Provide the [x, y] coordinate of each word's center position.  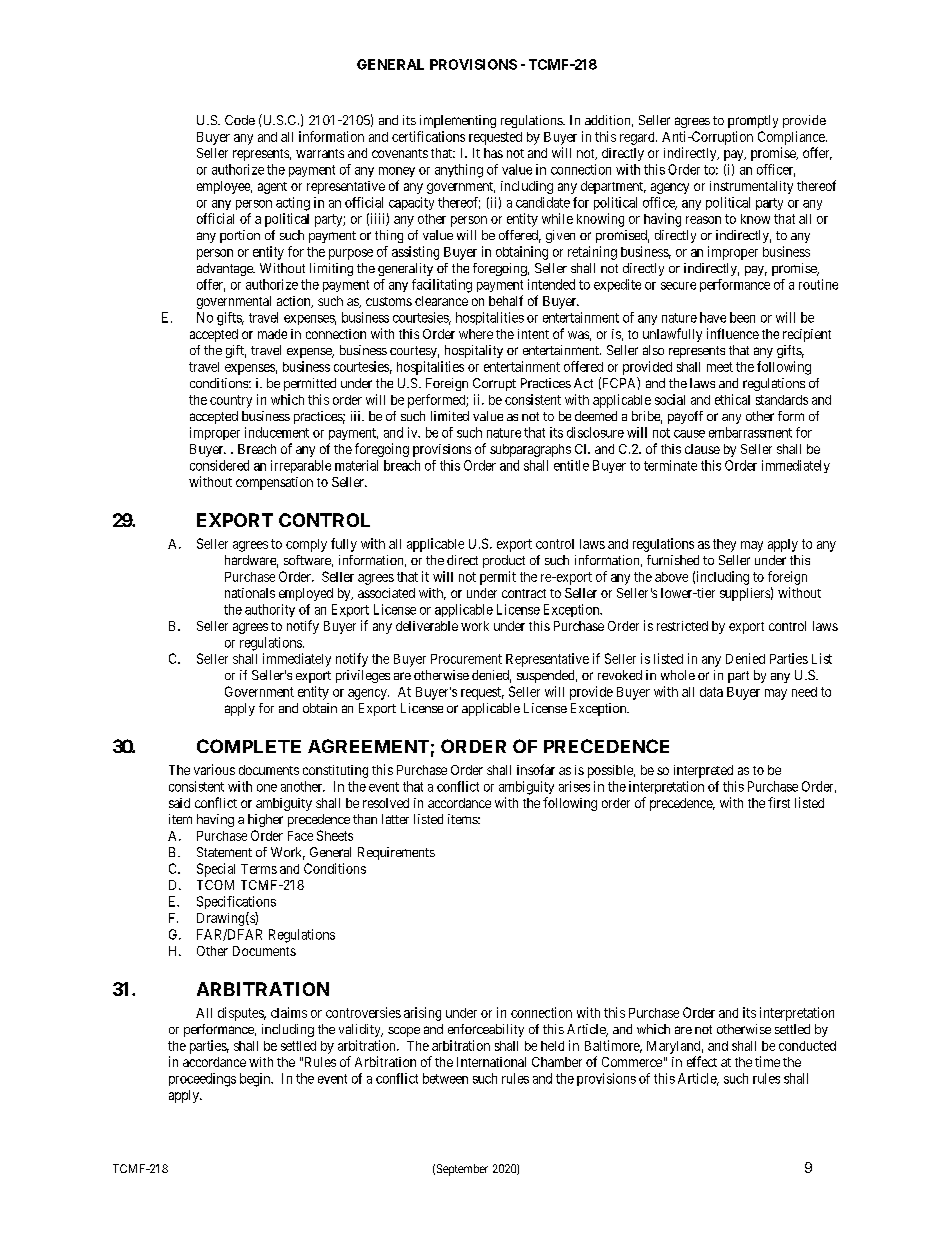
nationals [250, 593]
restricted [682, 626]
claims [289, 1012]
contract [524, 593]
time [767, 1061]
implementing [458, 121]
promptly [753, 121]
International [491, 1062]
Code [240, 120]
